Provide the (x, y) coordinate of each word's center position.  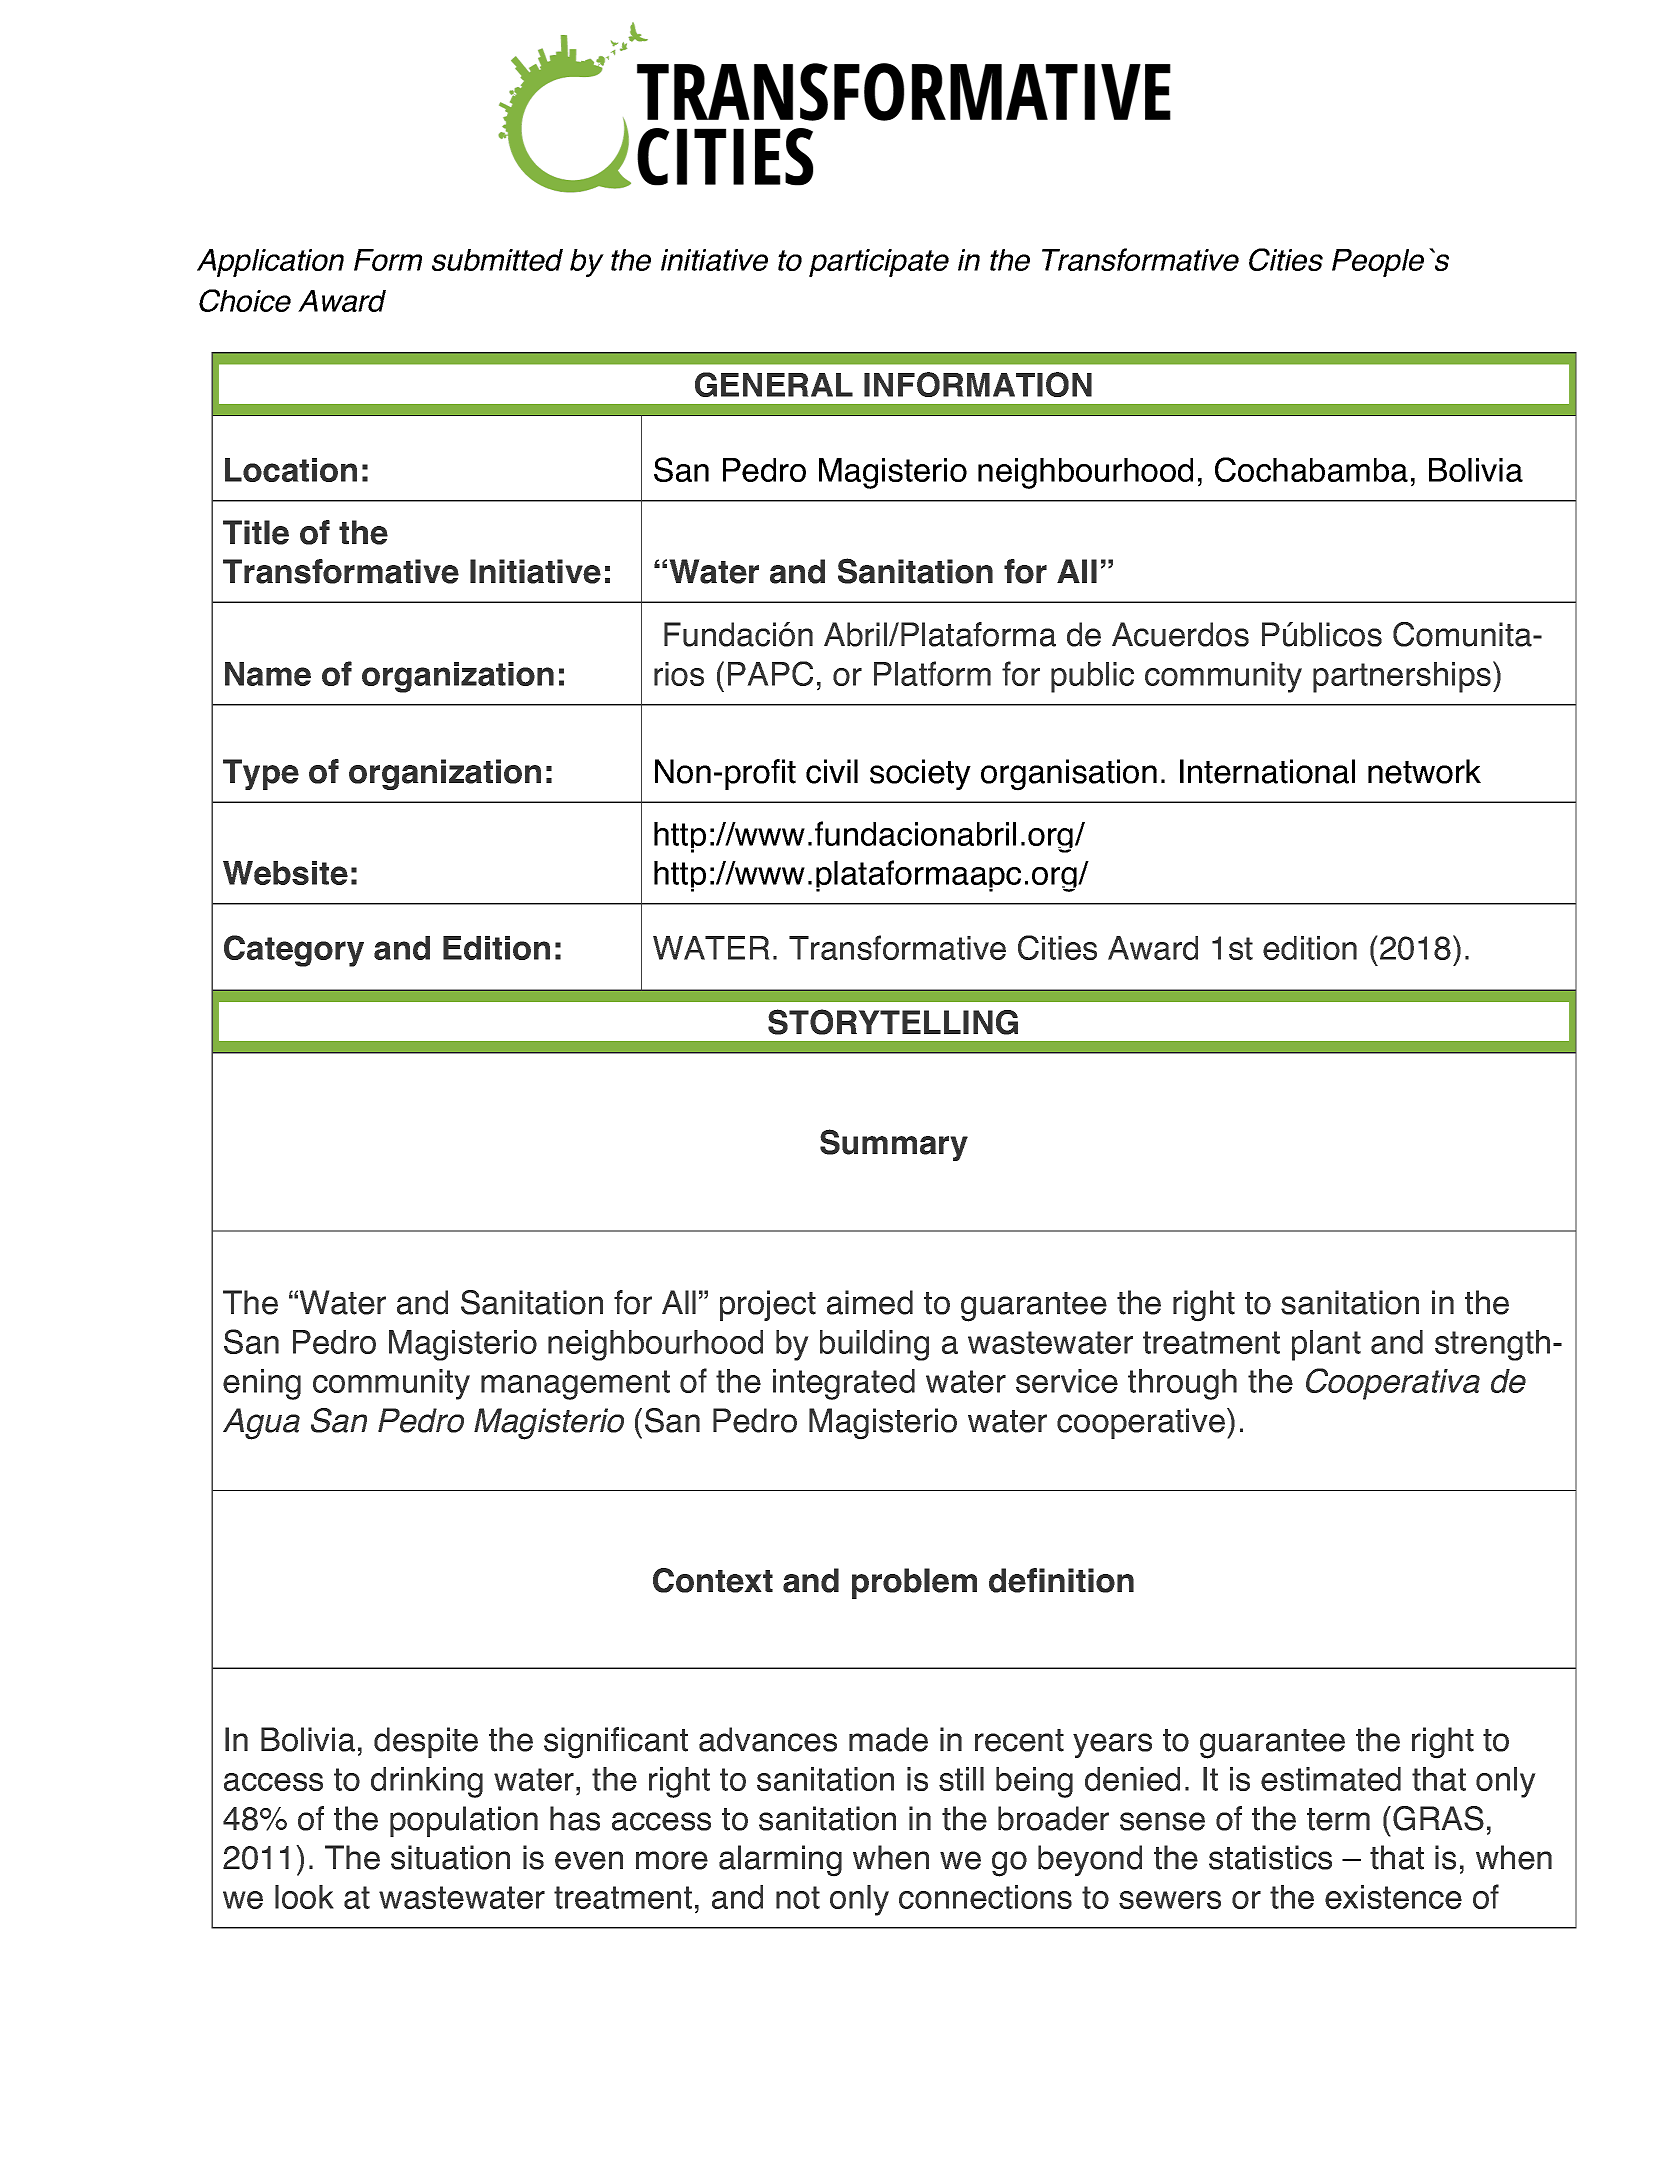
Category (294, 951)
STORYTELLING (893, 1022)
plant (1326, 1345)
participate (879, 263)
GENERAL (774, 384)
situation (450, 1857)
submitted (497, 260)
